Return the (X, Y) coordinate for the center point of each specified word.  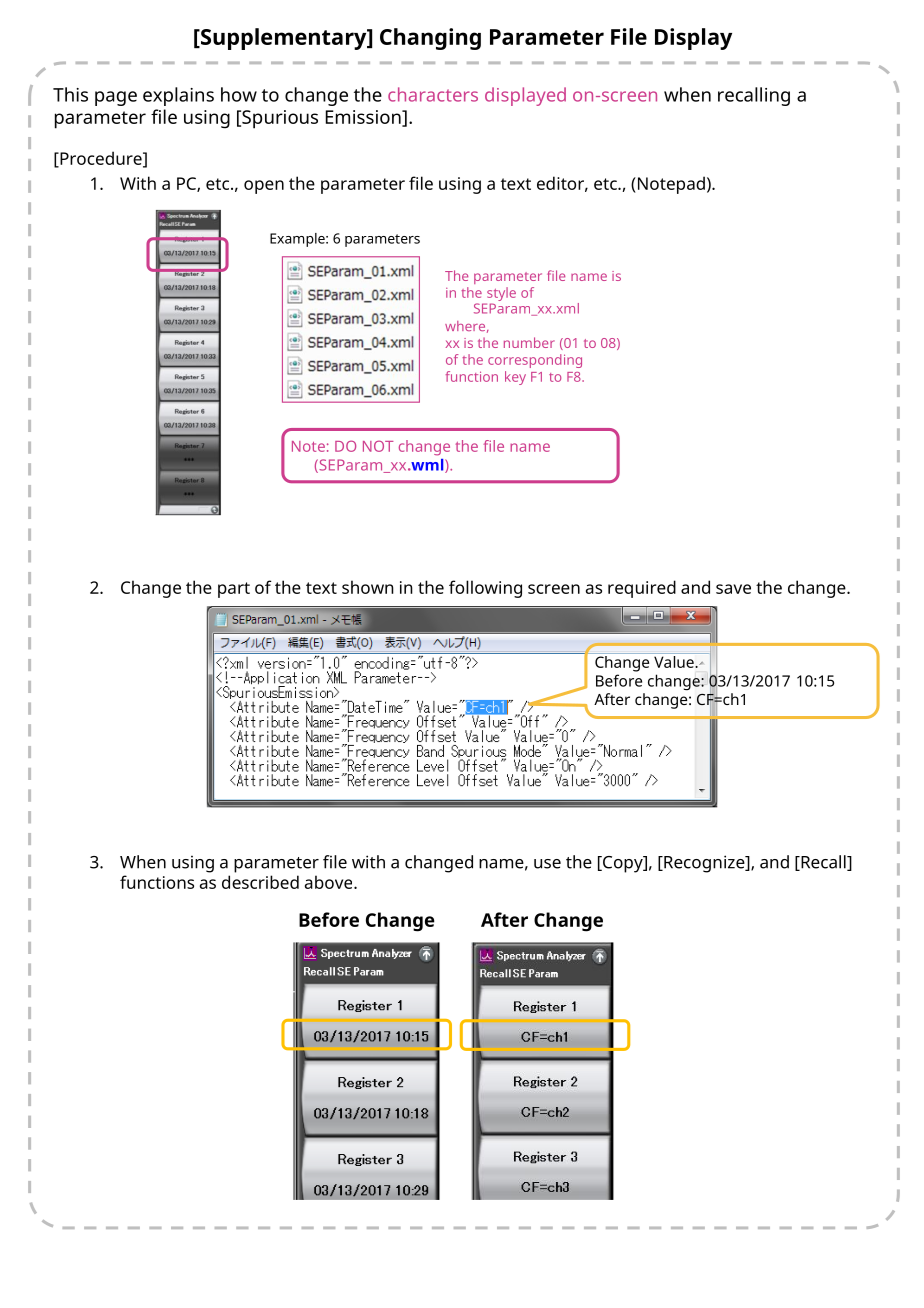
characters (433, 94)
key (515, 378)
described (260, 882)
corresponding (535, 361)
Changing (430, 39)
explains (178, 96)
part (234, 590)
